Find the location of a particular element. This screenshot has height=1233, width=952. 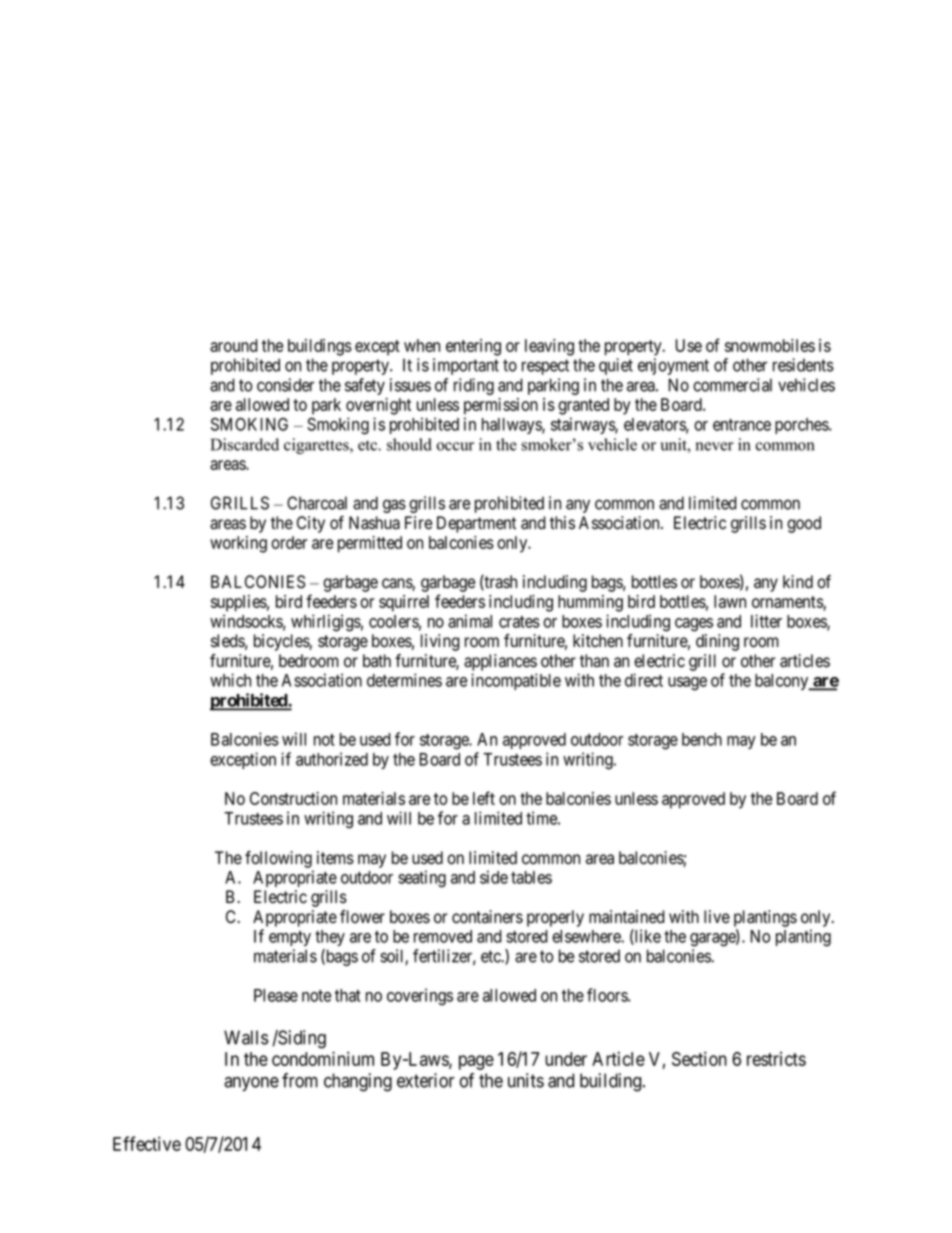

around is located at coordinates (234, 345).
